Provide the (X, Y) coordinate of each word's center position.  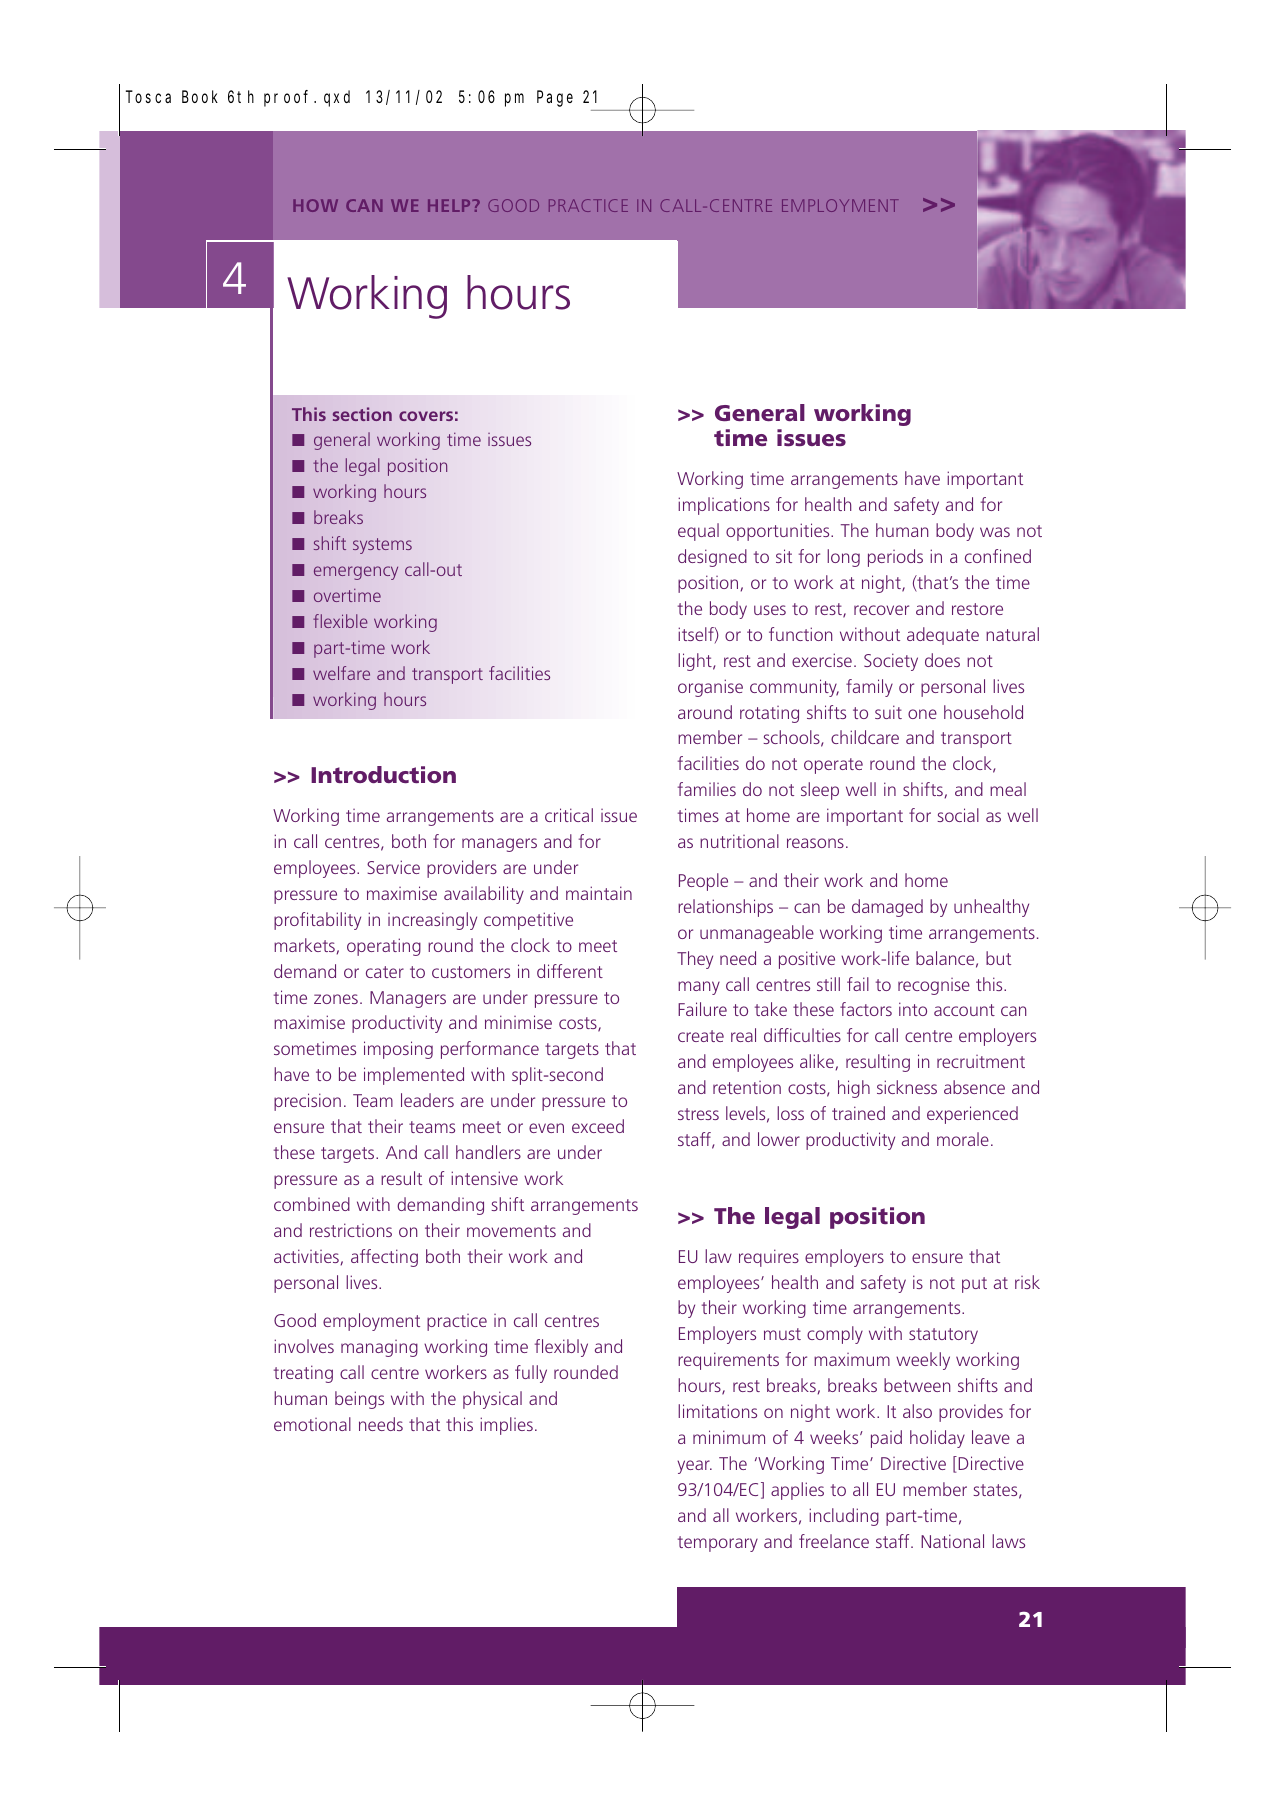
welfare (341, 673)
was (995, 532)
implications (724, 506)
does (942, 660)
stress (698, 1114)
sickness (907, 1087)
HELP (450, 205)
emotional (312, 1424)
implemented (414, 1076)
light (696, 662)
